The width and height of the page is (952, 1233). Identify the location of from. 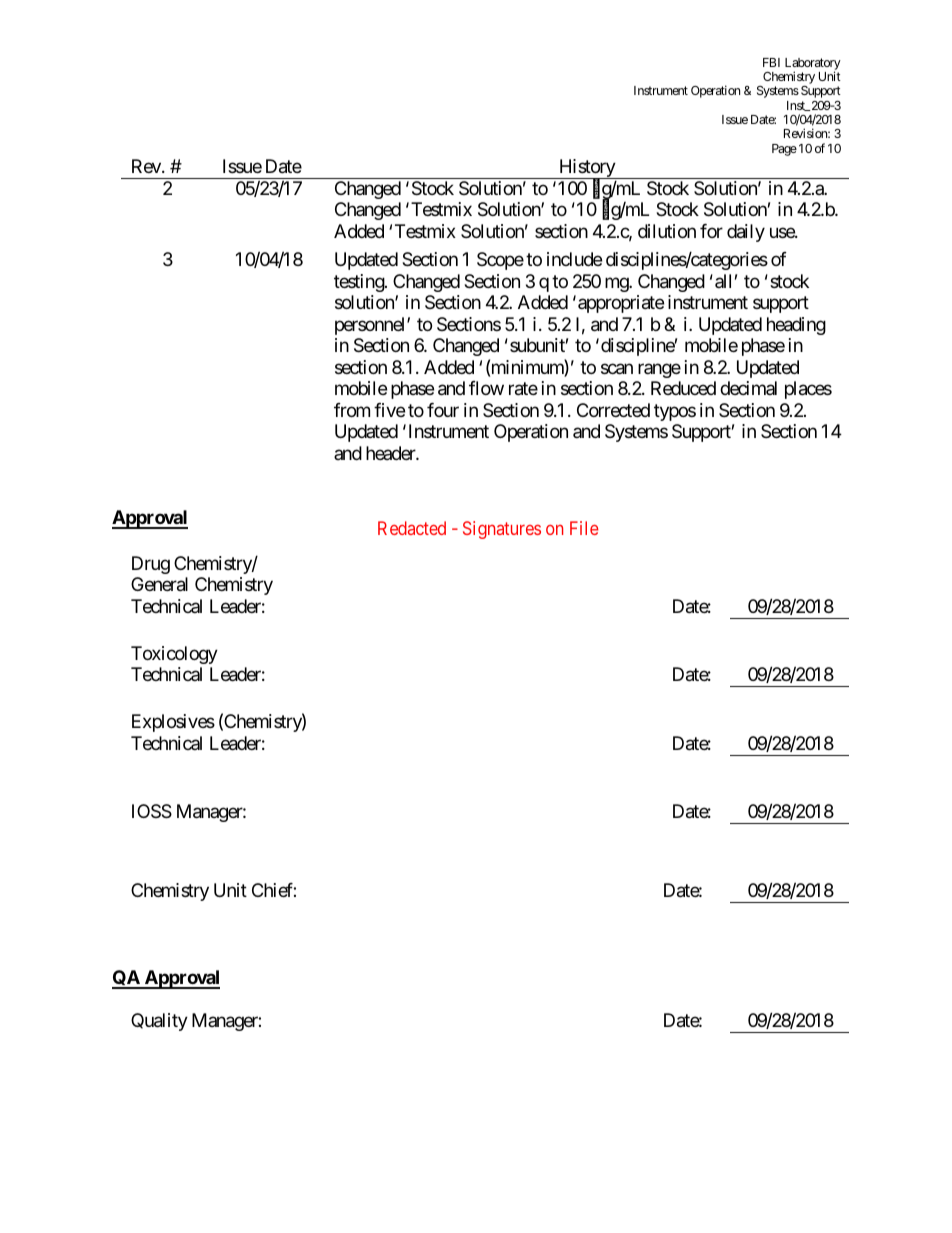
(352, 410).
